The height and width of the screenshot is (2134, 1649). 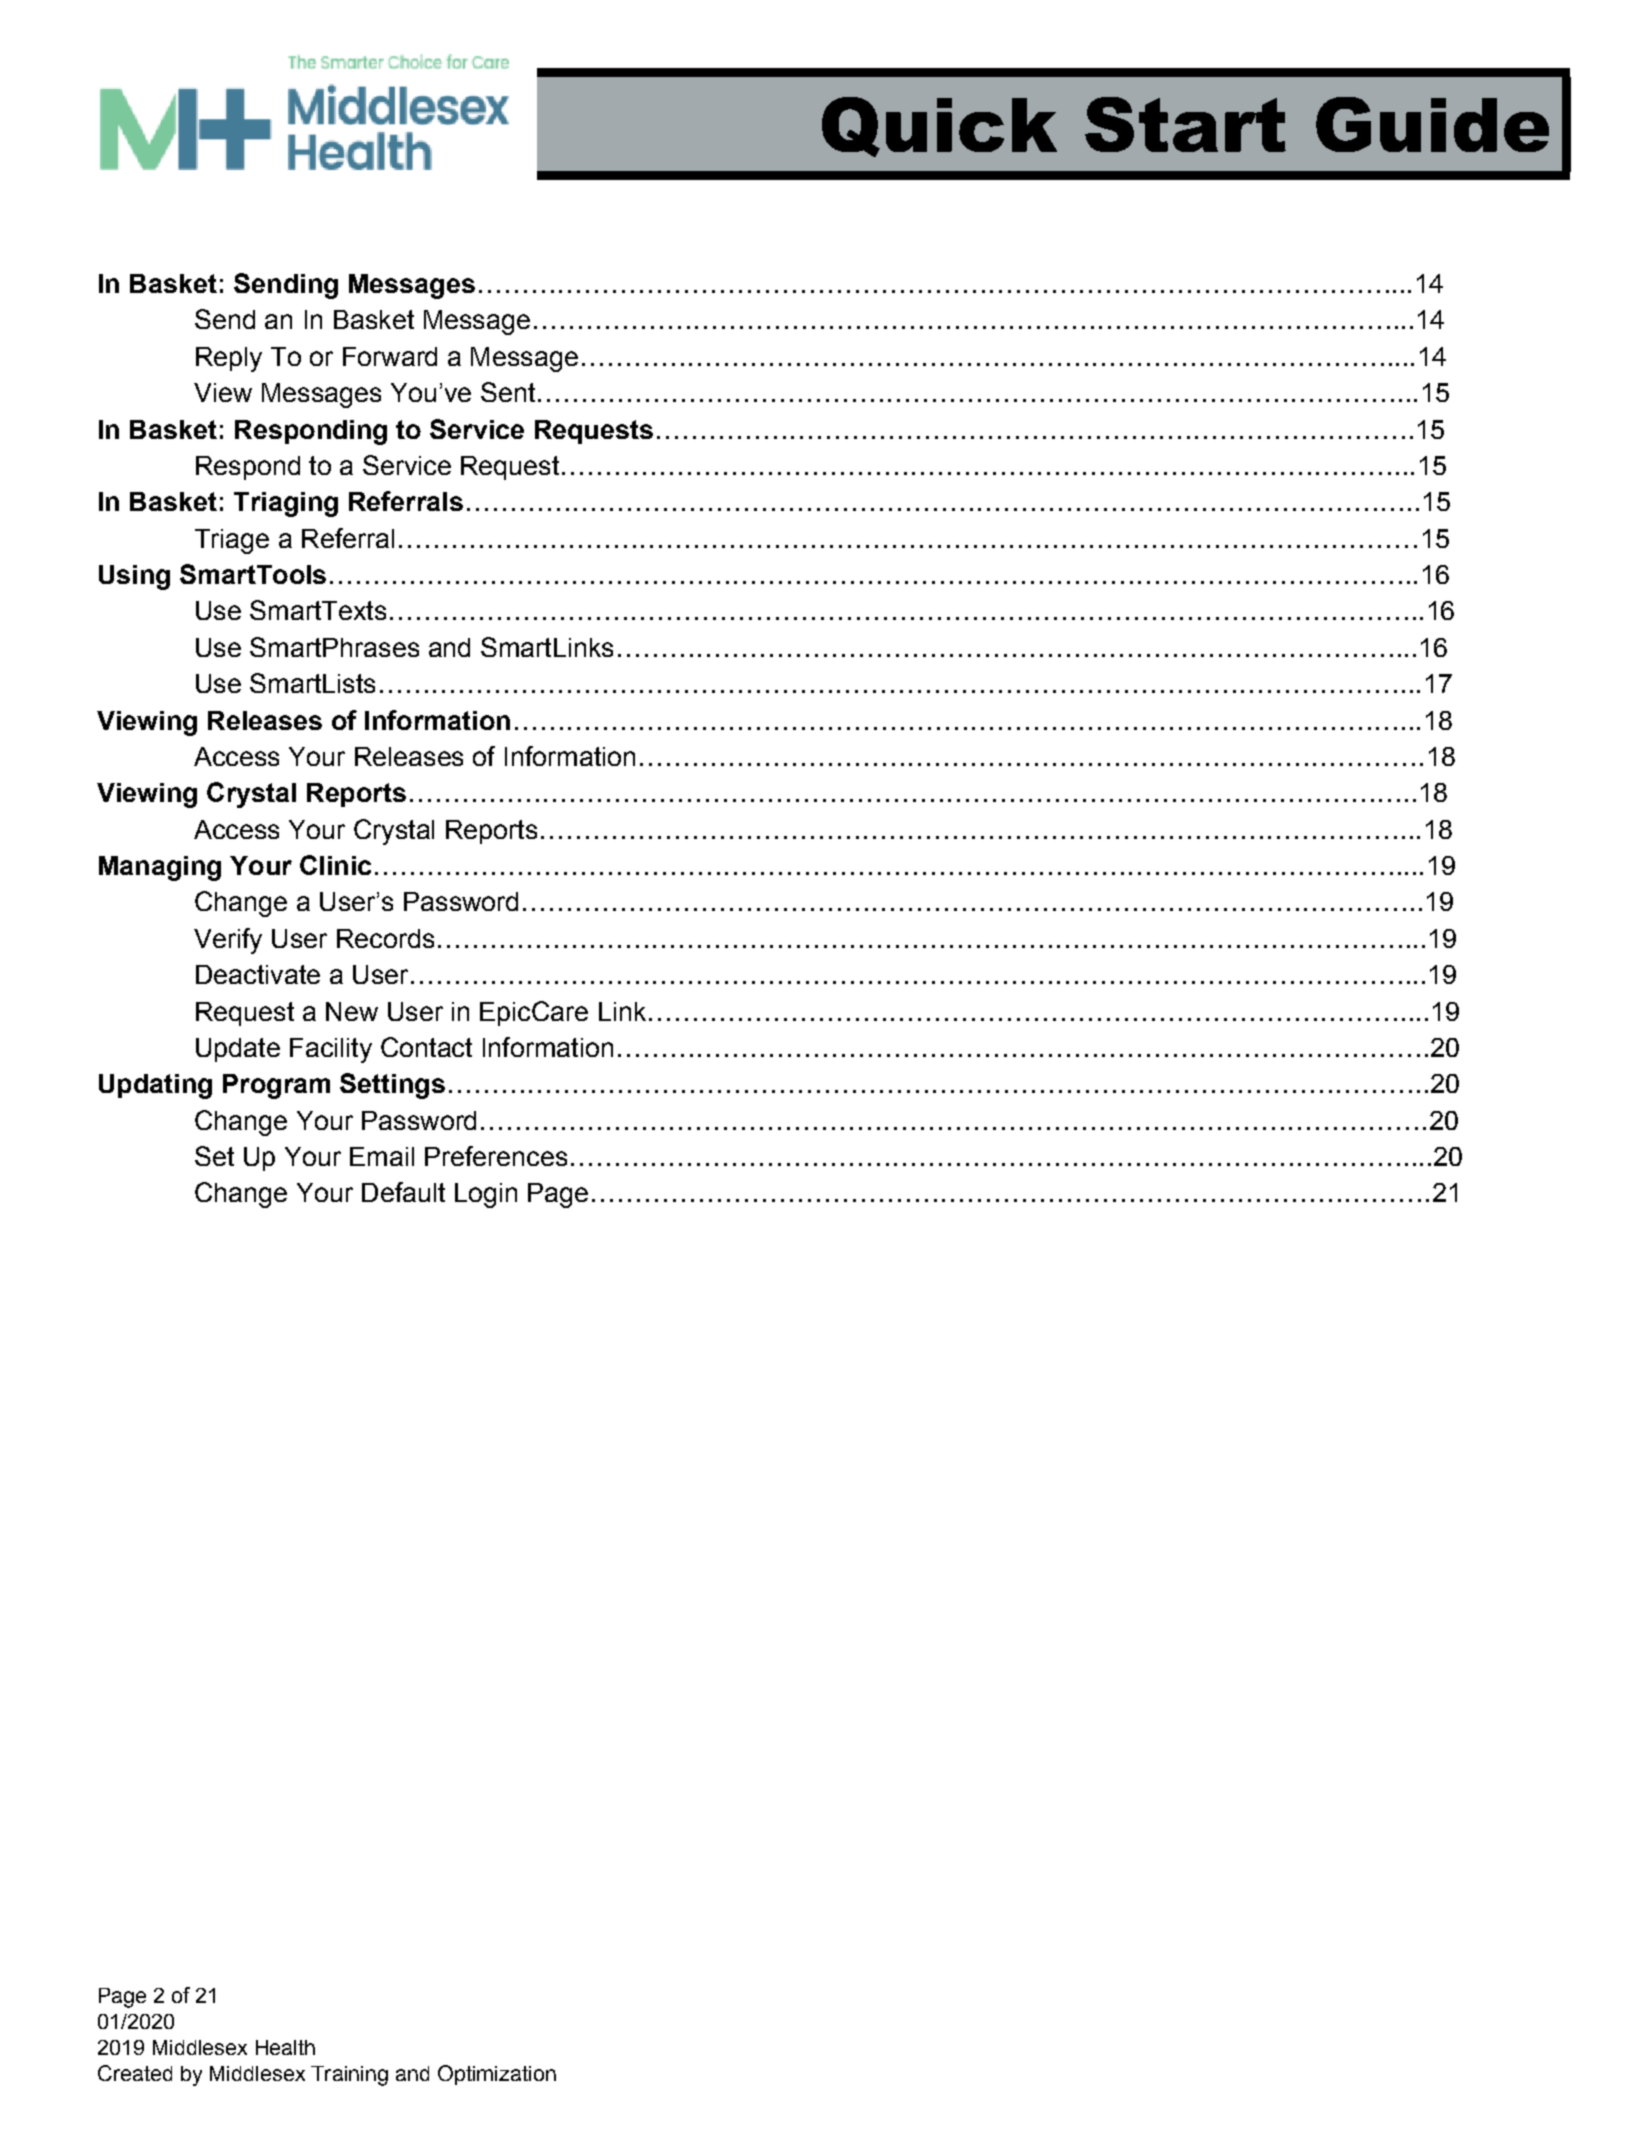 I want to click on Training, so click(x=349, y=2076).
